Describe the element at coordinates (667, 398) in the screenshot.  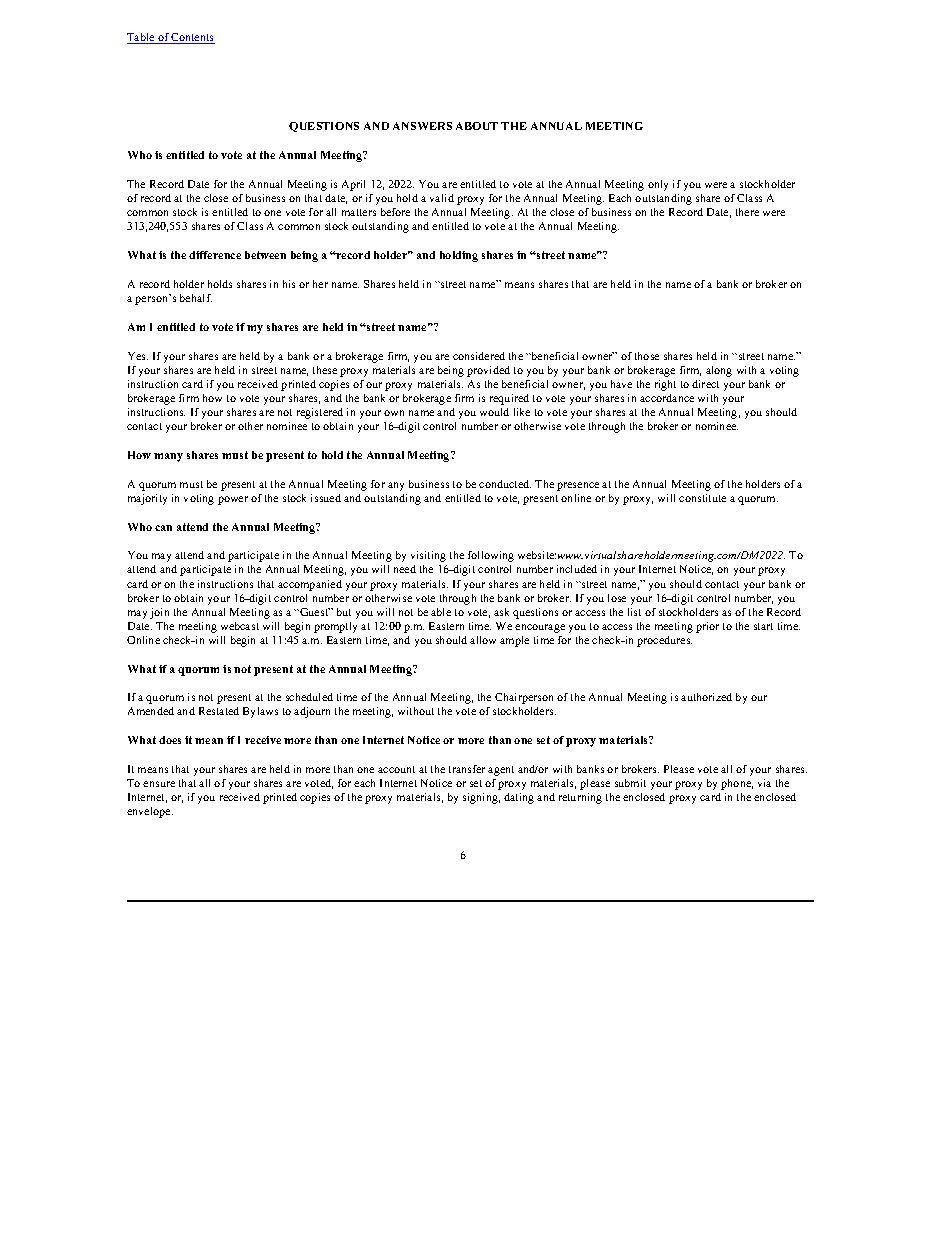
I see `accordance` at that location.
